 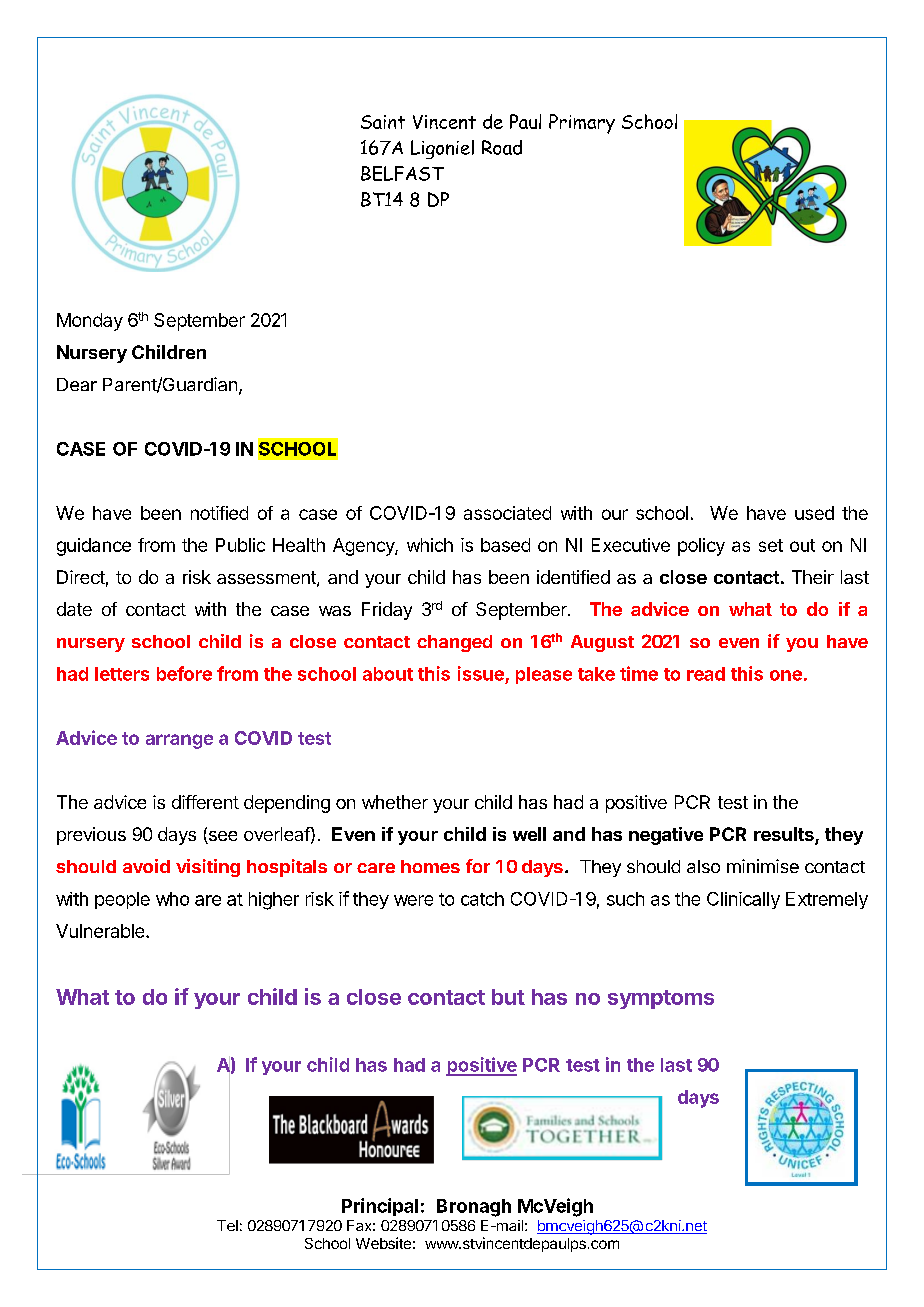 I want to click on Saint, so click(x=383, y=122).
